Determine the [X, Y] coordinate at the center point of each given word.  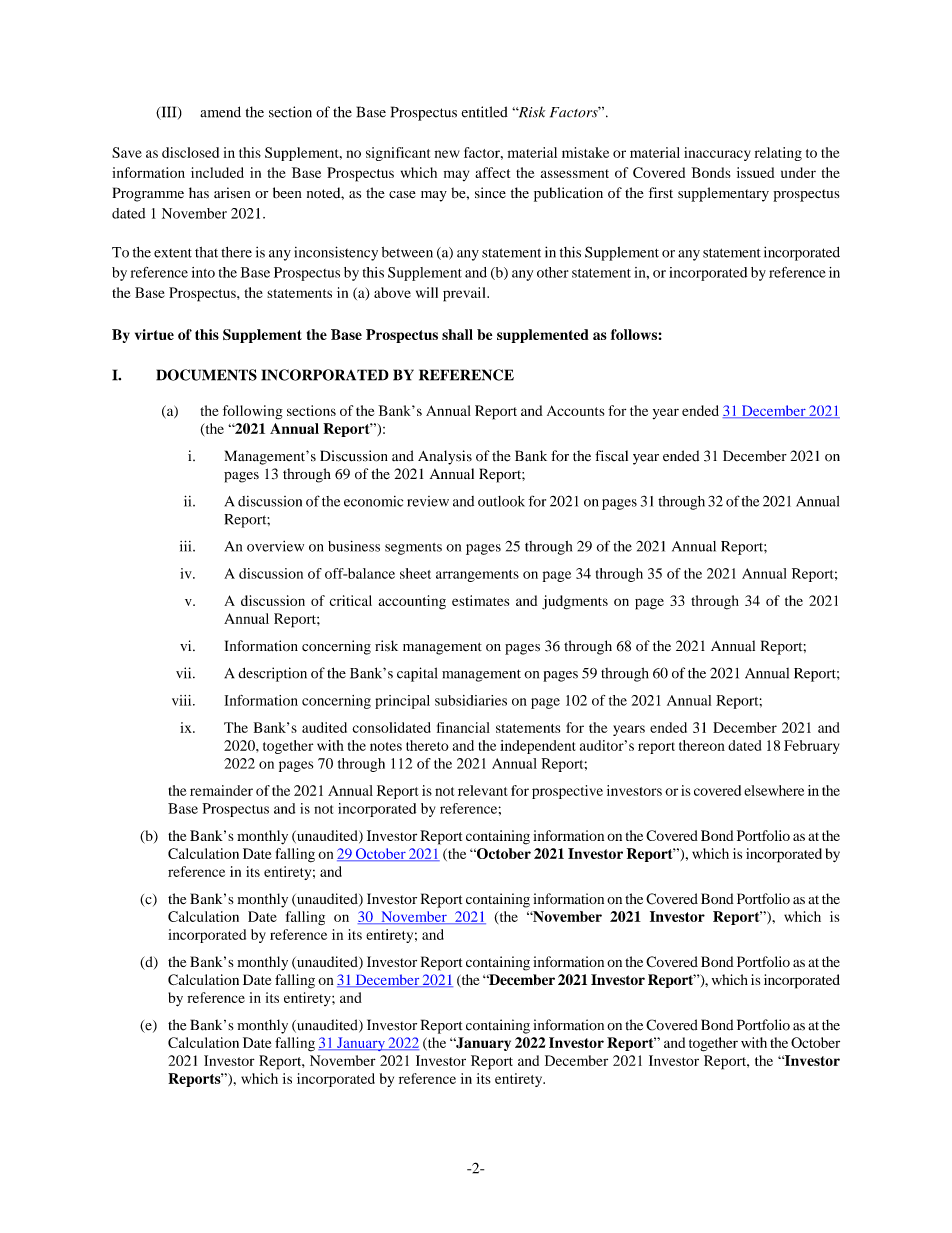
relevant [482, 790]
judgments [575, 602]
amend [220, 112]
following [253, 412]
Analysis [445, 457]
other [553, 272]
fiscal [611, 455]
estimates [480, 600]
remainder [221, 790]
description [272, 674]
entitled [484, 112]
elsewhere [774, 790]
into [203, 272]
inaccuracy [717, 154]
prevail [465, 294]
